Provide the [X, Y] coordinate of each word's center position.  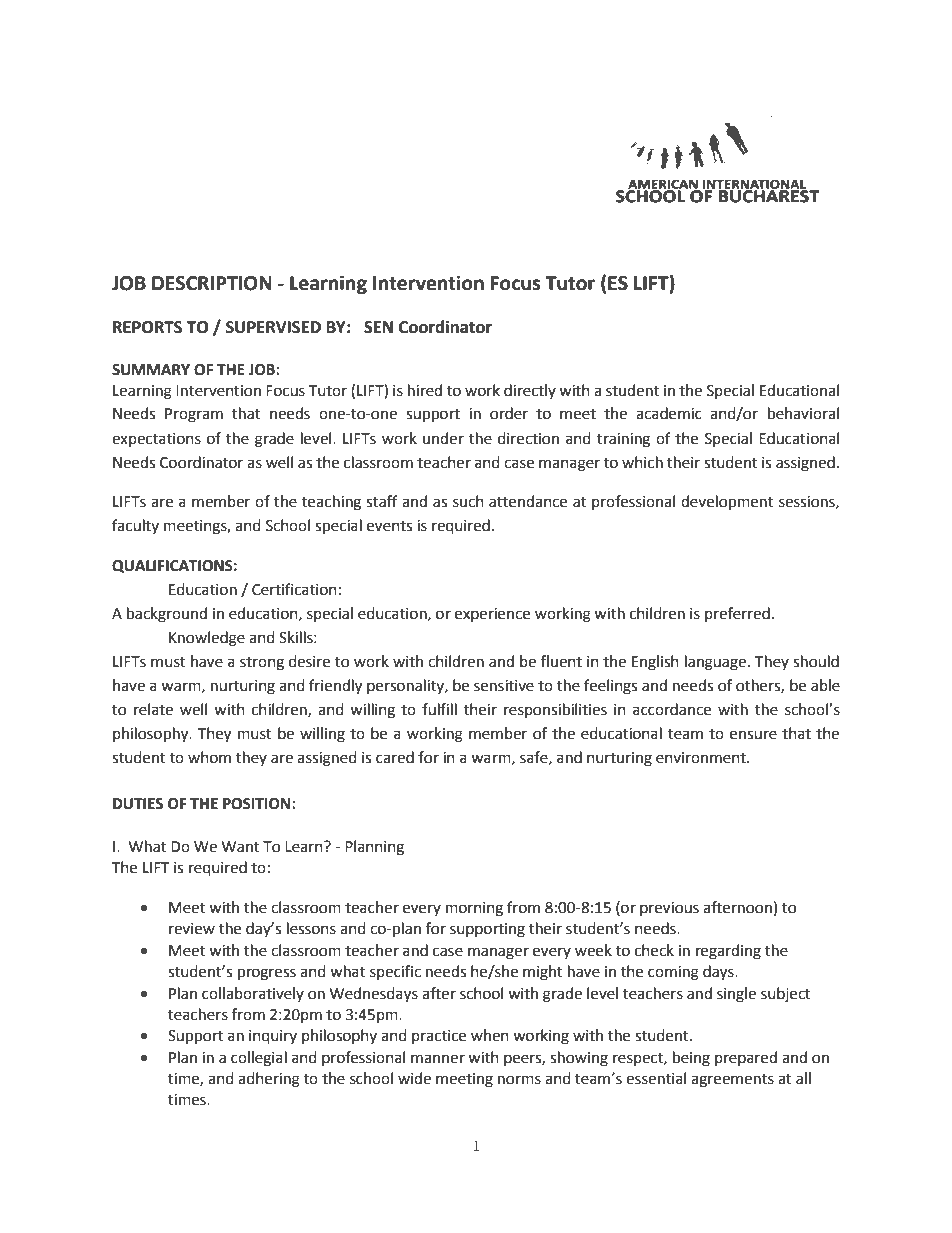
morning [474, 909]
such [468, 501]
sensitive [504, 686]
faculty [135, 526]
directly [530, 391]
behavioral [803, 413]
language [715, 663]
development [727, 503]
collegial [259, 1059]
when [490, 1035]
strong [262, 664]
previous [669, 909]
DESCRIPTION [212, 283]
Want [240, 847]
